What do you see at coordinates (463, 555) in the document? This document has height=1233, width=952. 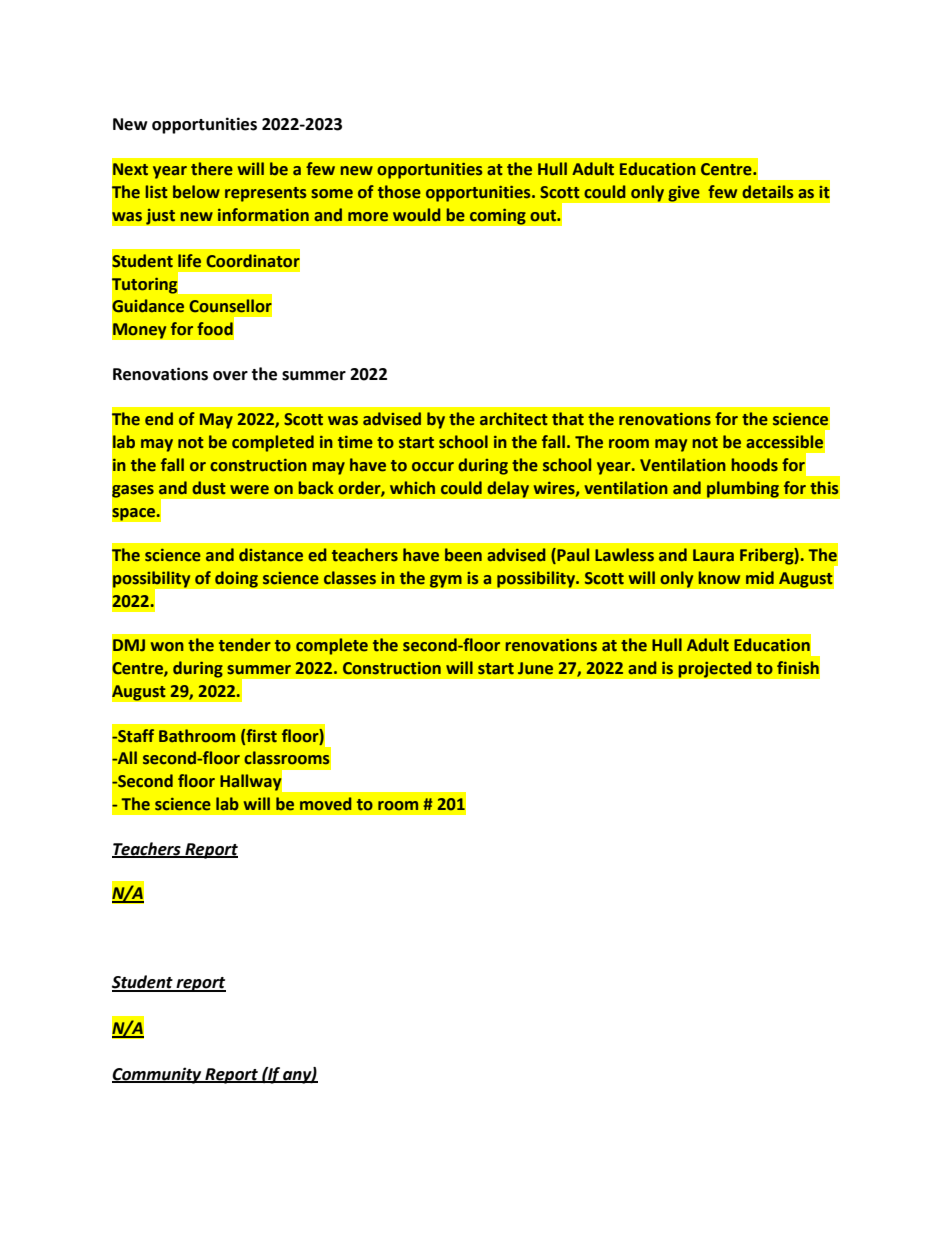 I see `been` at bounding box center [463, 555].
